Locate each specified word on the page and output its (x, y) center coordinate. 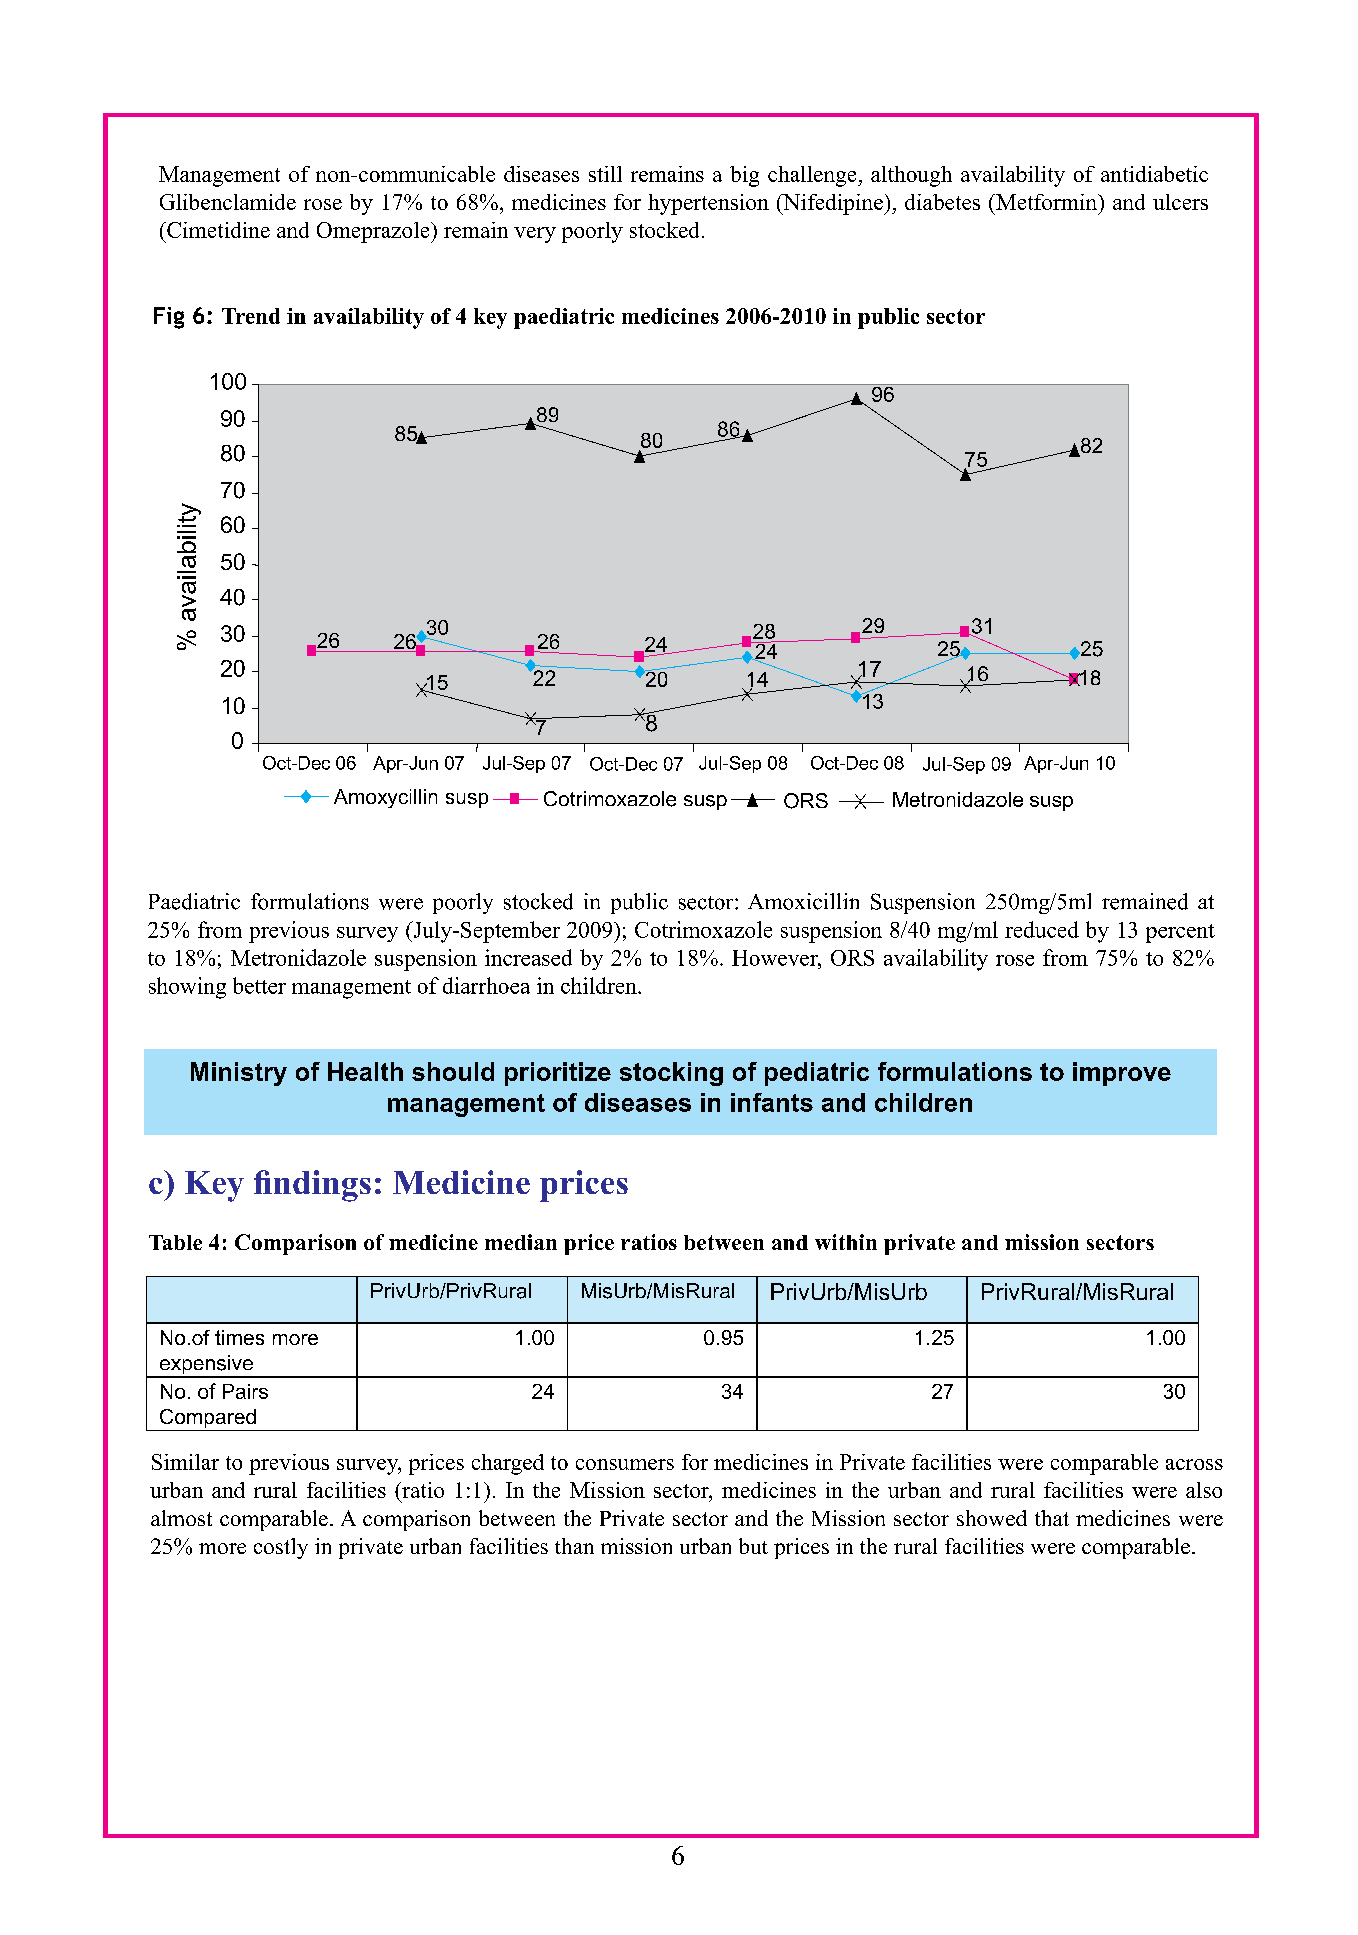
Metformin (1047, 202)
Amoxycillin (385, 798)
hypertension (708, 204)
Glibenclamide (228, 202)
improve (1122, 1074)
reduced (1042, 929)
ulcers (1180, 202)
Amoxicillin (803, 901)
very (535, 235)
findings (312, 1186)
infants (772, 1102)
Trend (251, 316)
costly (281, 1548)
